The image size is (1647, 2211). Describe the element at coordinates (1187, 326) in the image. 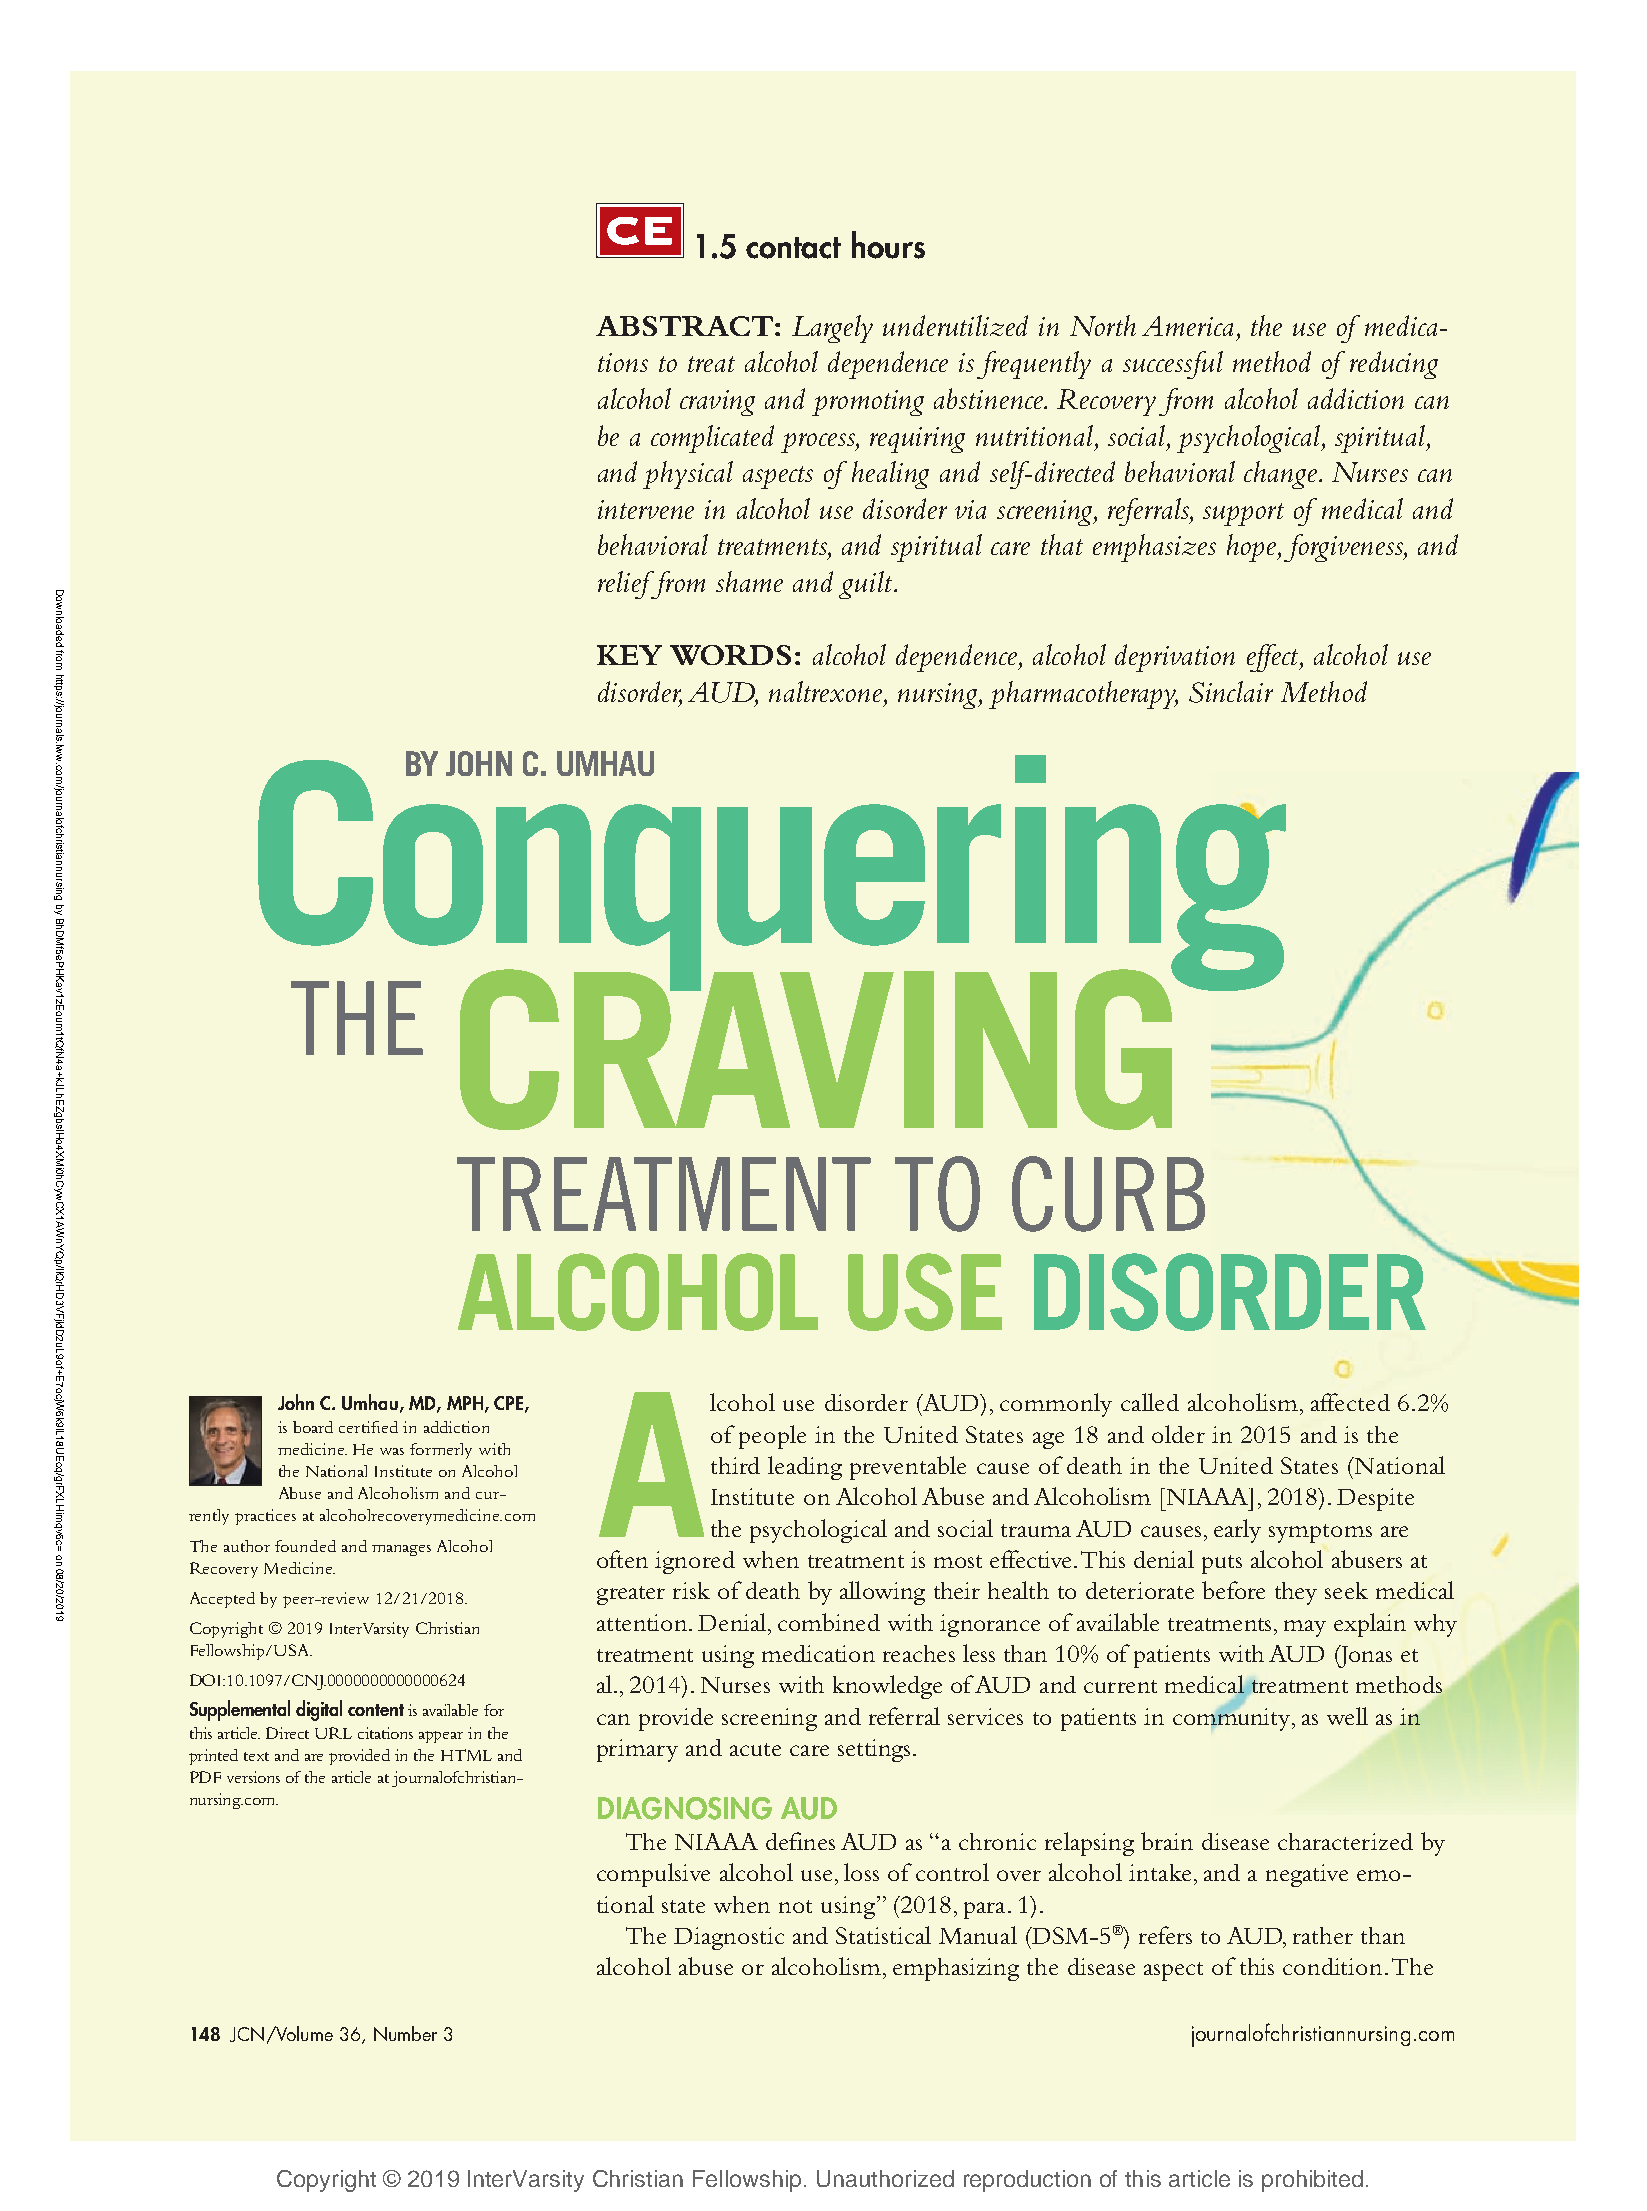

I see `America` at that location.
